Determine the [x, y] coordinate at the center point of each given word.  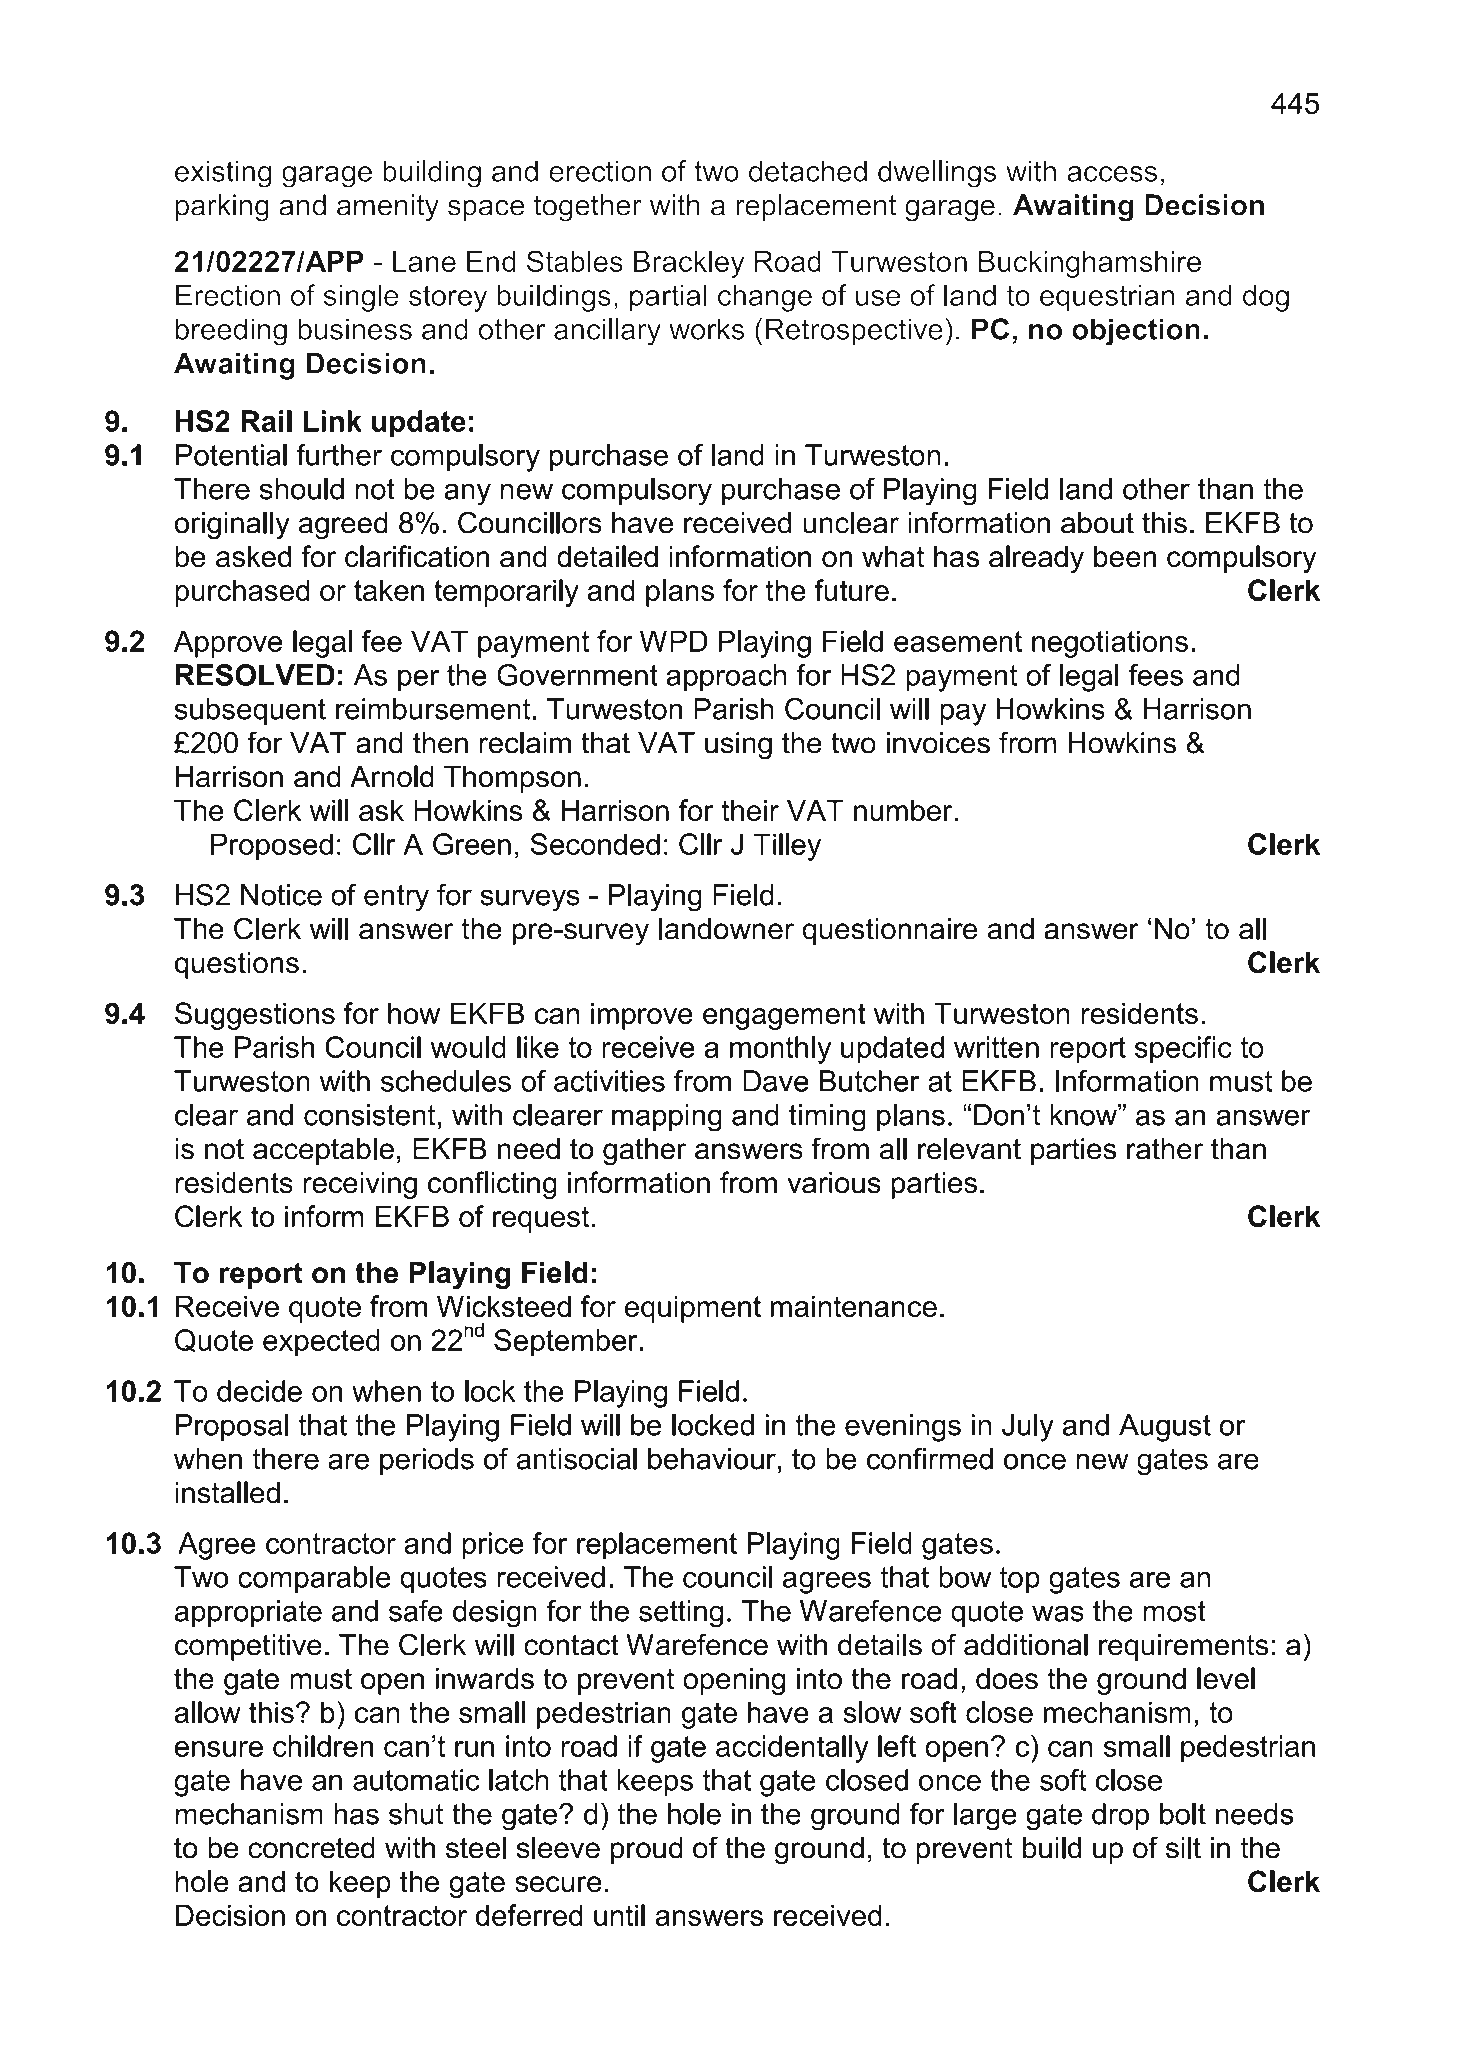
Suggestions [255, 1016]
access [1112, 174]
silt [1183, 1848]
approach [726, 678]
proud [646, 1850]
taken [389, 590]
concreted [311, 1848]
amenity [388, 208]
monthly [780, 1050]
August [1165, 1428]
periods [427, 1461]
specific [1183, 1050]
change [765, 298]
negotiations [1110, 644]
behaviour [712, 1459]
